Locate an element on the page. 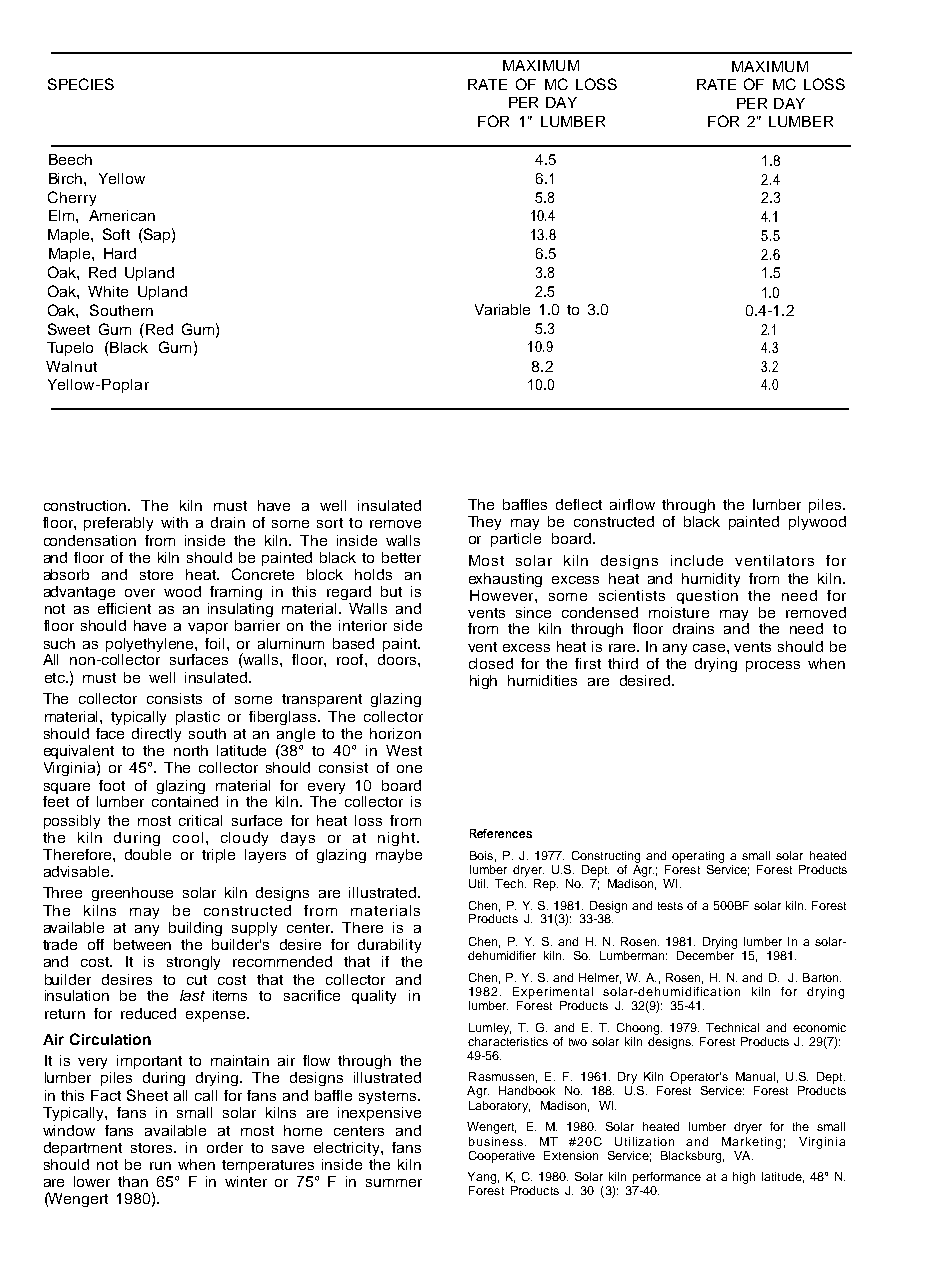 The height and width of the image is (1271, 952). run is located at coordinates (160, 1166).
